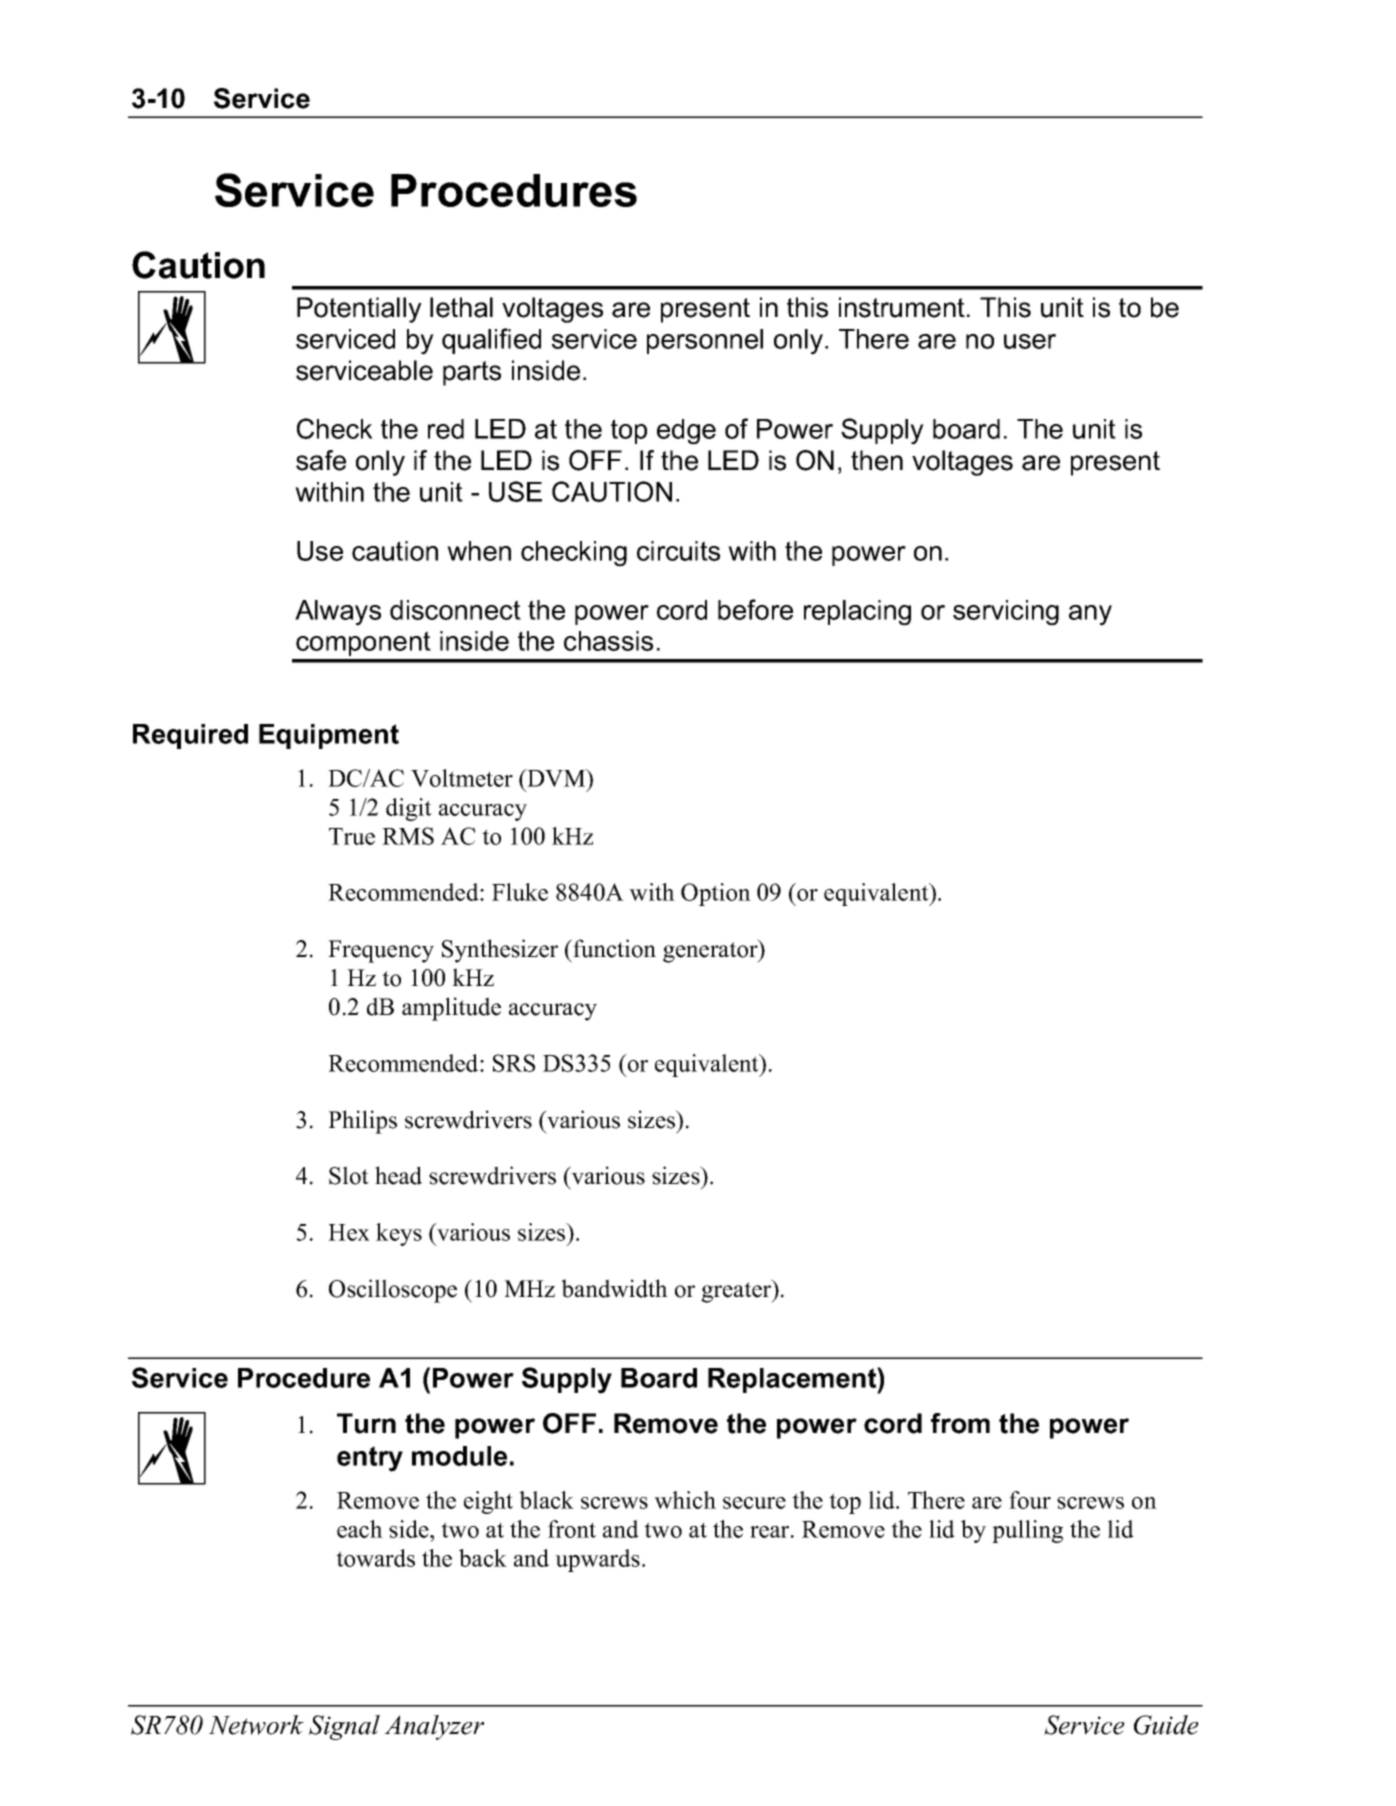 This screenshot has width=1396, height=1806. I want to click on Option, so click(716, 894).
